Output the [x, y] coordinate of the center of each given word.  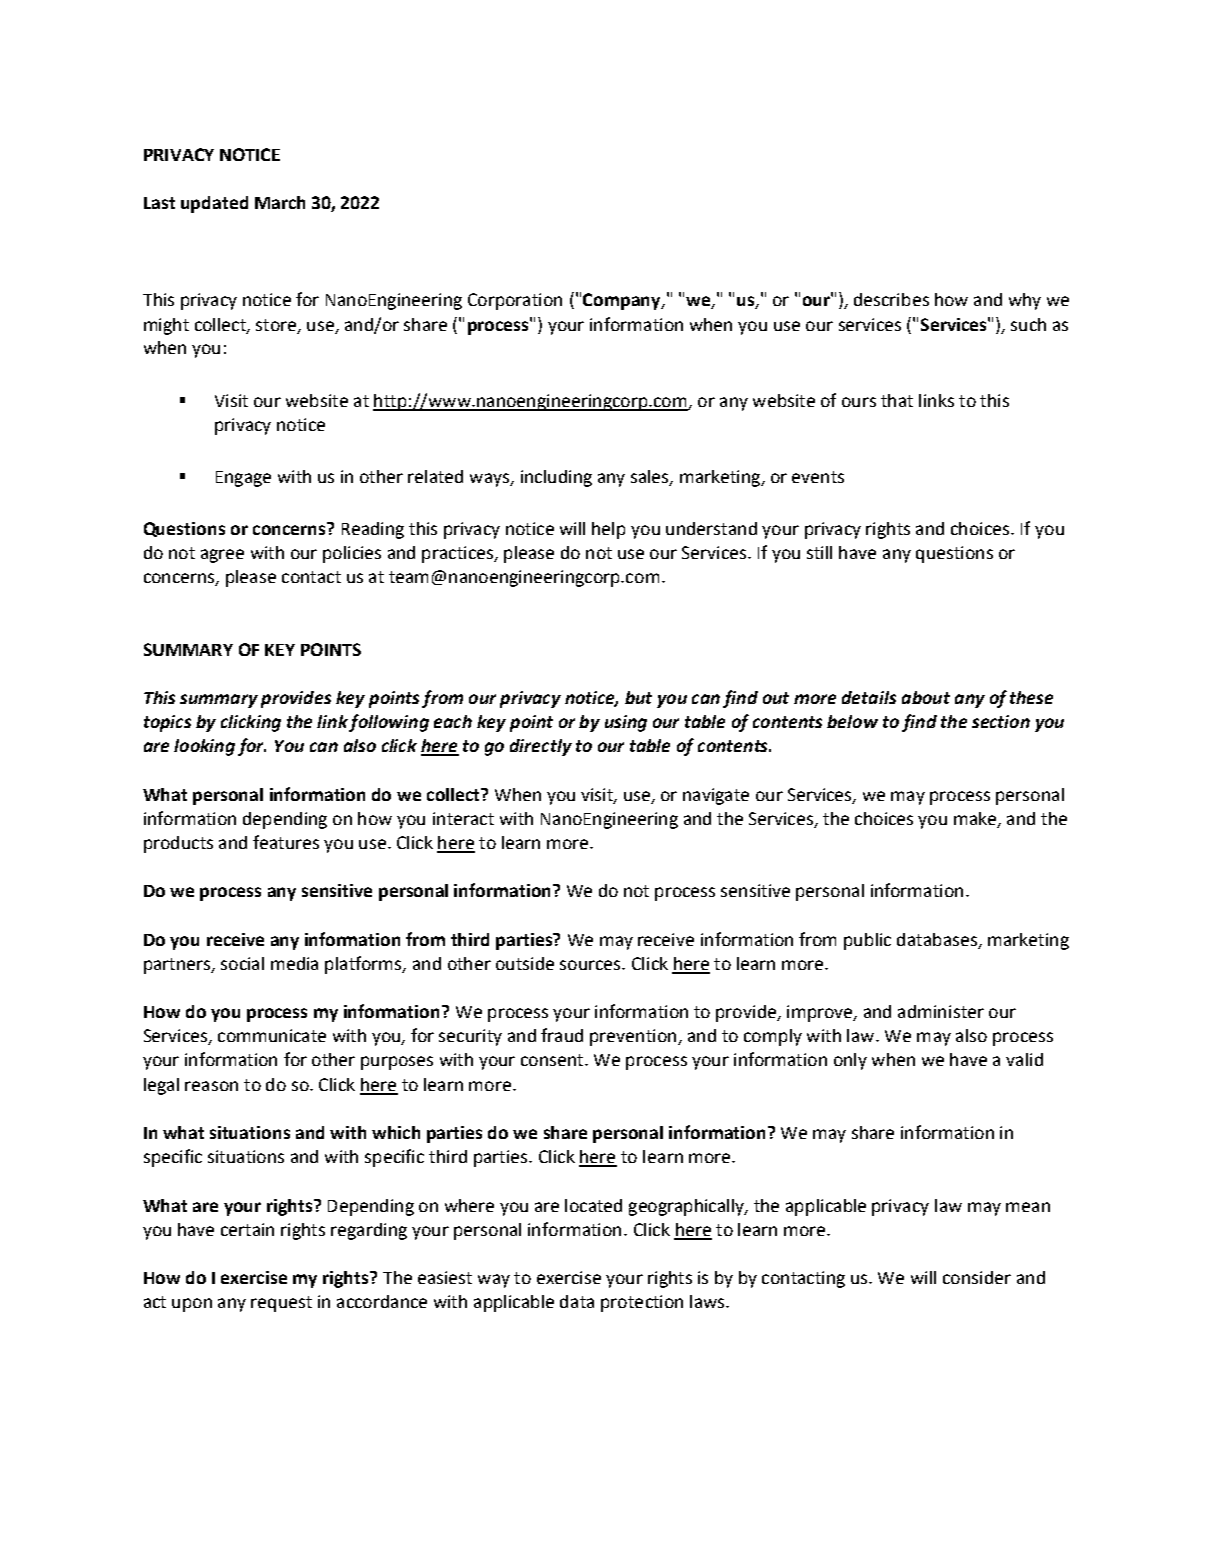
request [281, 1304]
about [926, 697]
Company [623, 301]
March [280, 202]
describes [891, 299]
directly [541, 747]
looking [204, 747]
